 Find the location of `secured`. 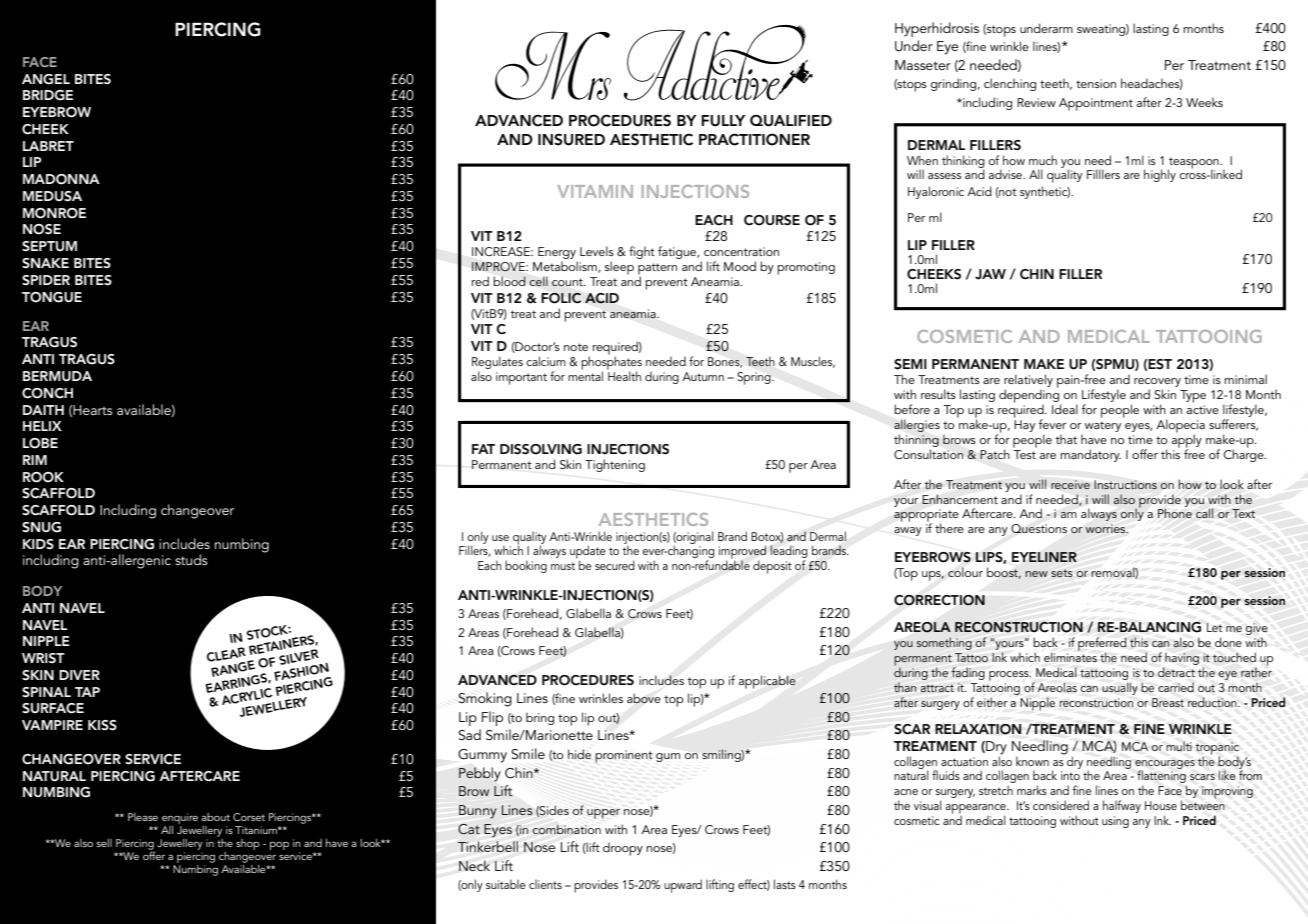

secured is located at coordinates (615, 565).
